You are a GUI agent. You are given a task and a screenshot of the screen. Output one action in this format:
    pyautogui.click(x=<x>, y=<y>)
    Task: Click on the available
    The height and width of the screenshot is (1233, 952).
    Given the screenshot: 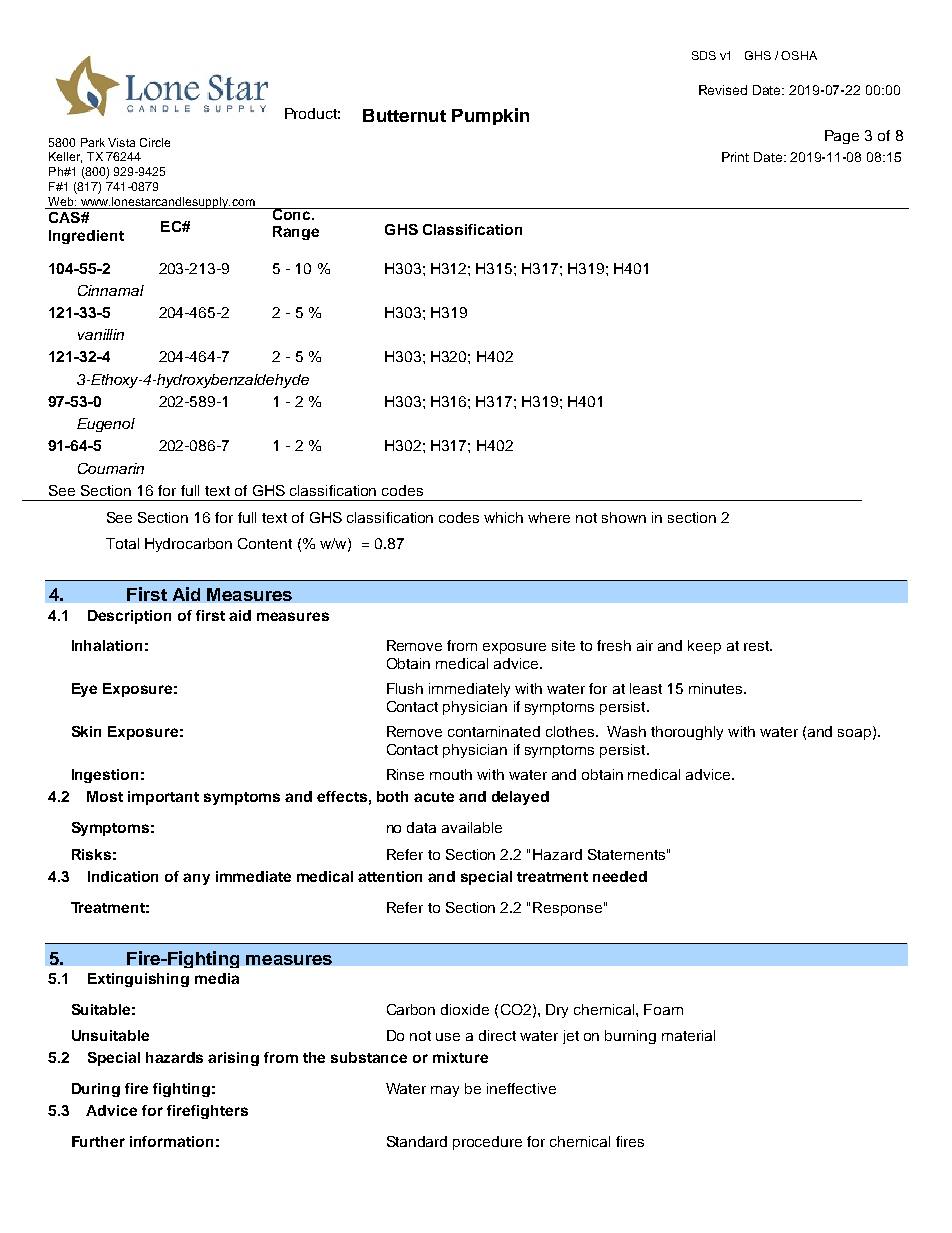 What is the action you would take?
    pyautogui.click(x=472, y=827)
